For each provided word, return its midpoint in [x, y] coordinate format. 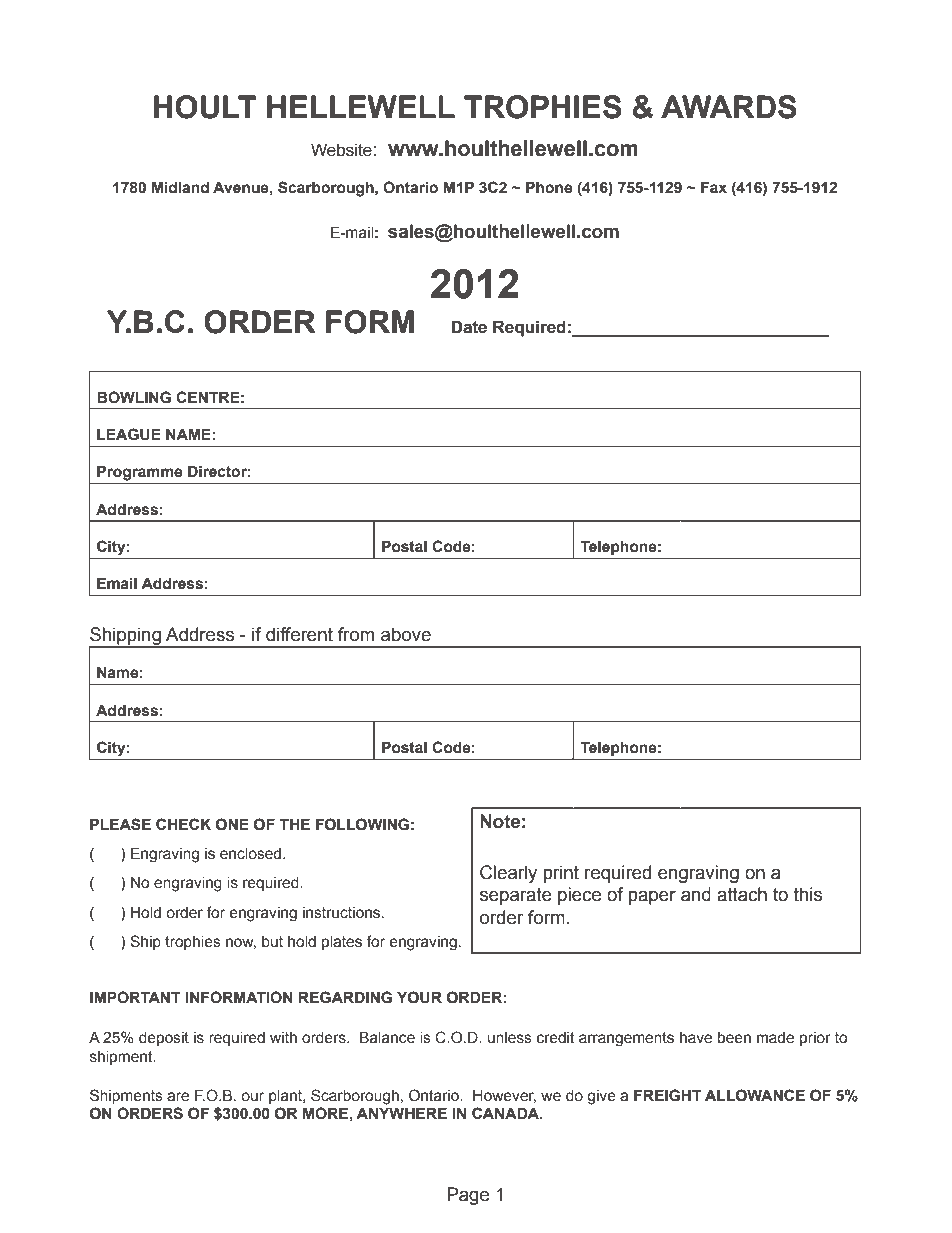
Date [469, 327]
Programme [139, 473]
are [178, 1097]
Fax [714, 187]
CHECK [183, 824]
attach [742, 894]
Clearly [508, 874]
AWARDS [729, 107]
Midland [180, 187]
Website [341, 150]
